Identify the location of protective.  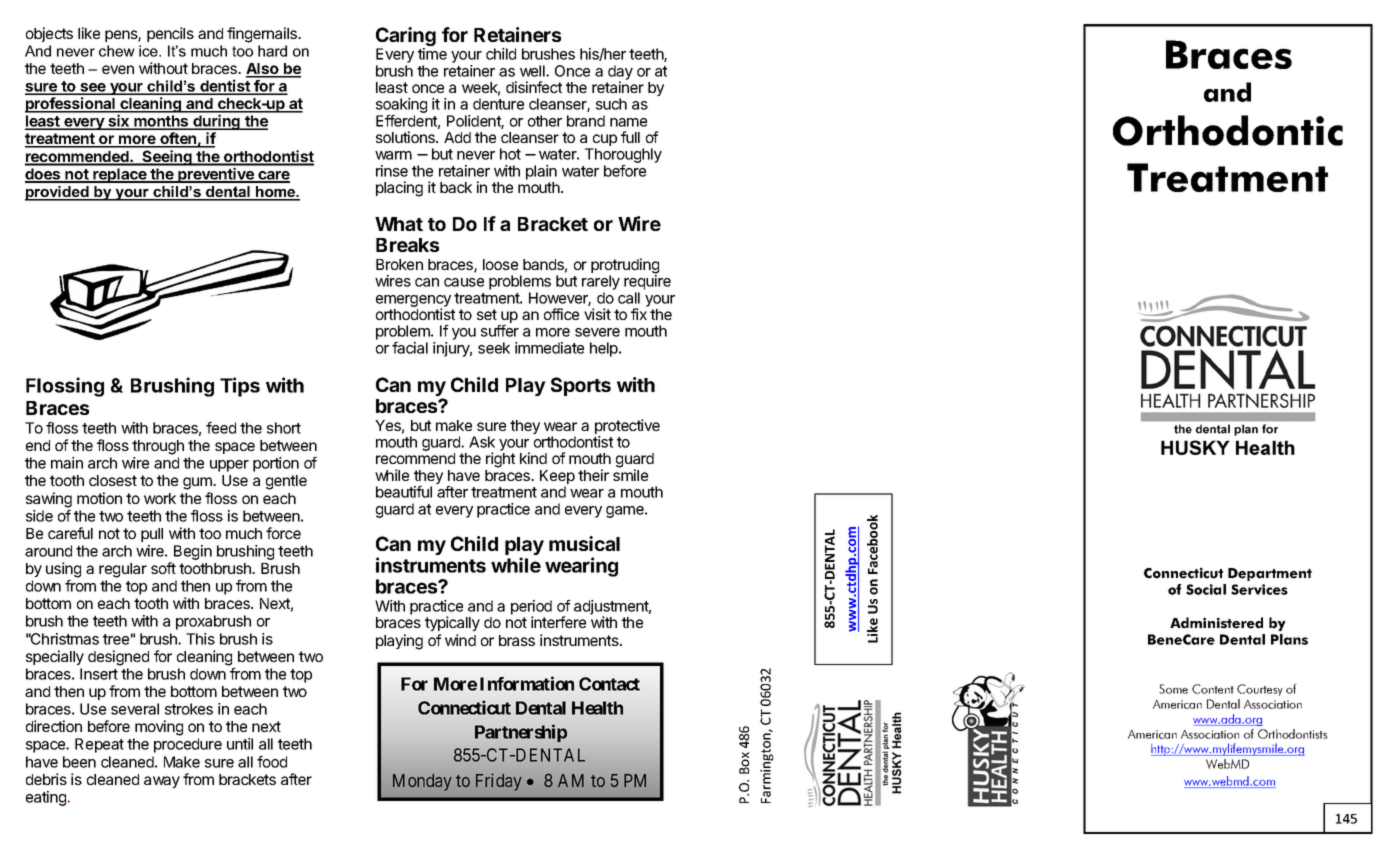
(627, 428).
